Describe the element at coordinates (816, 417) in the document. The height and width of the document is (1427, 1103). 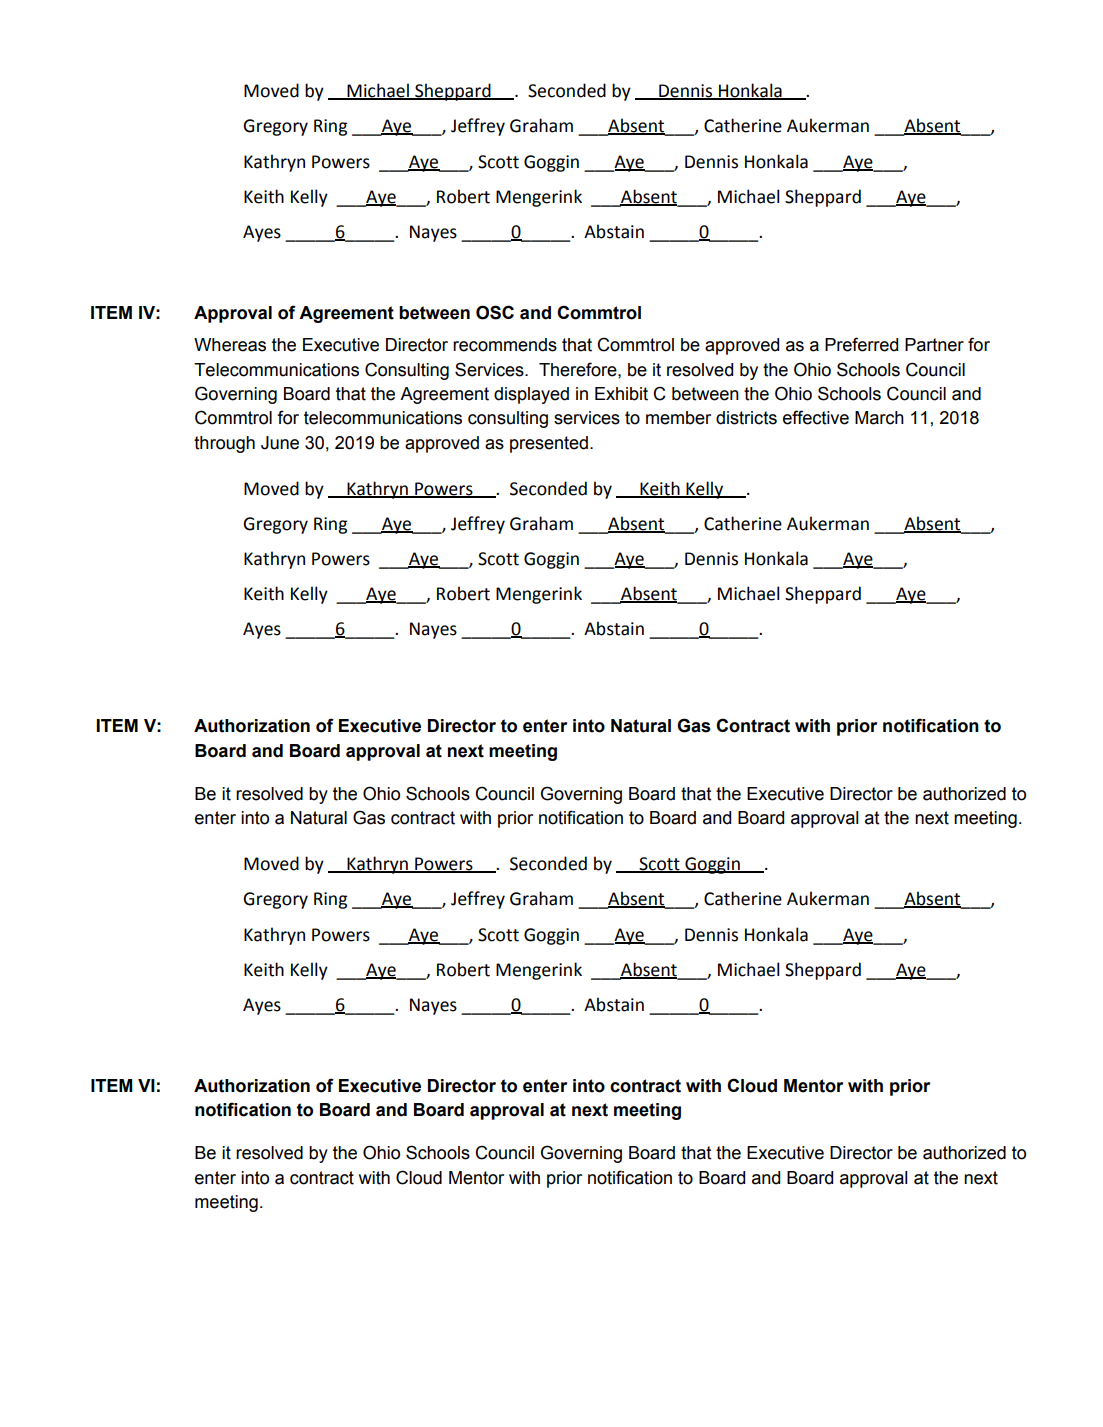
I see `effective` at that location.
